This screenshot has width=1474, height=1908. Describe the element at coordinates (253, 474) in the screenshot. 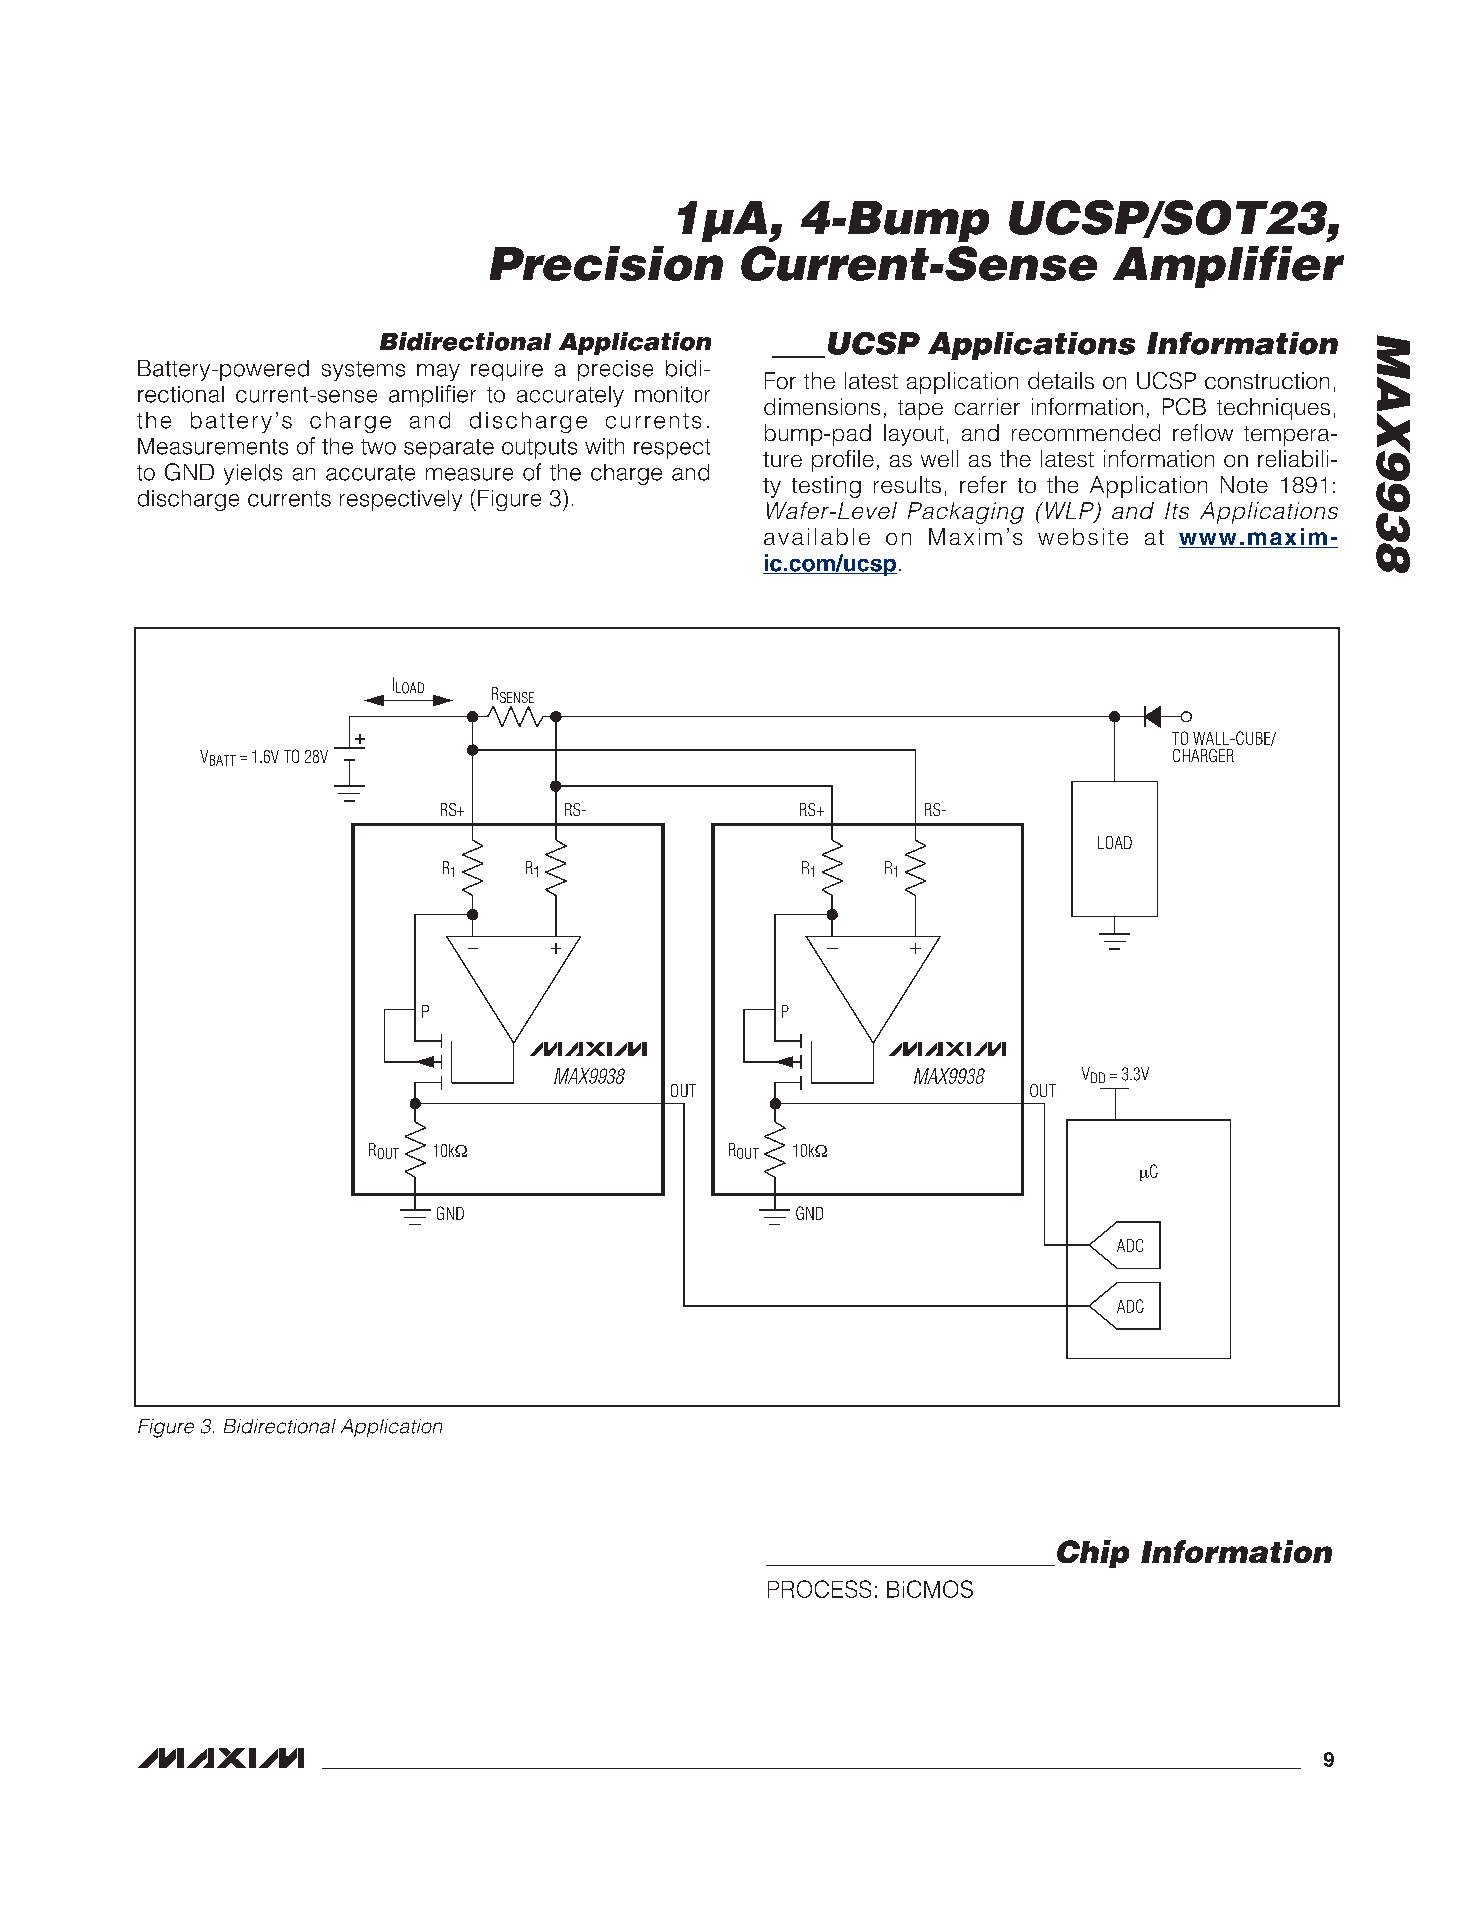

I see `yields` at that location.
